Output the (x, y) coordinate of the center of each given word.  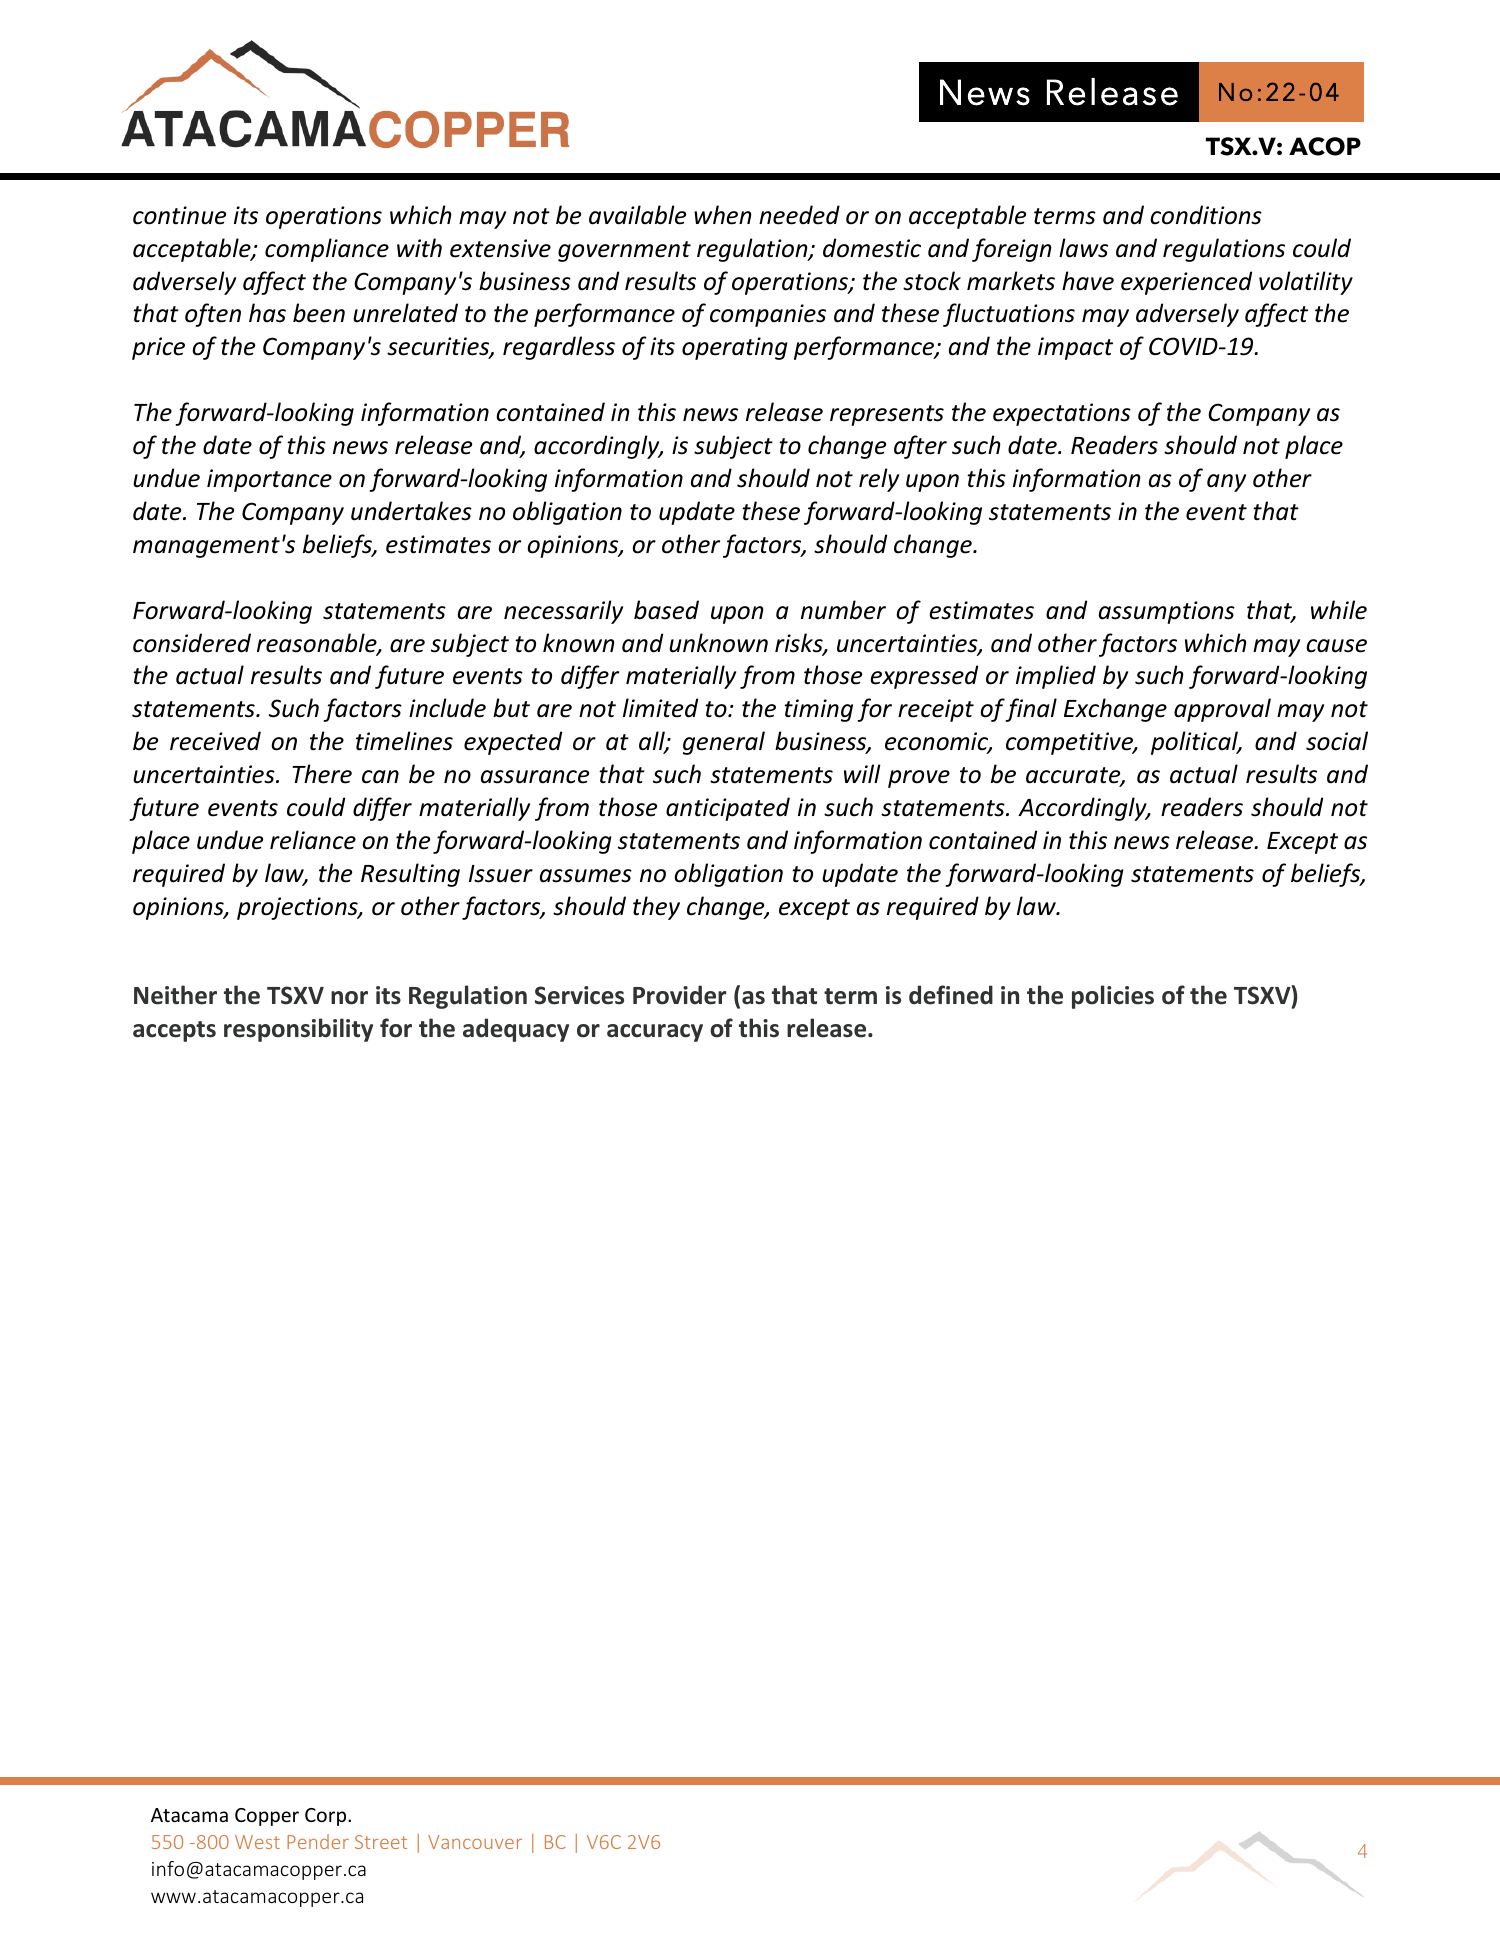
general (724, 743)
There (322, 774)
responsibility (298, 1030)
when (723, 215)
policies (1113, 997)
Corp (327, 1817)
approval (1222, 710)
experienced (1186, 283)
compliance (327, 250)
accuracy (655, 1033)
